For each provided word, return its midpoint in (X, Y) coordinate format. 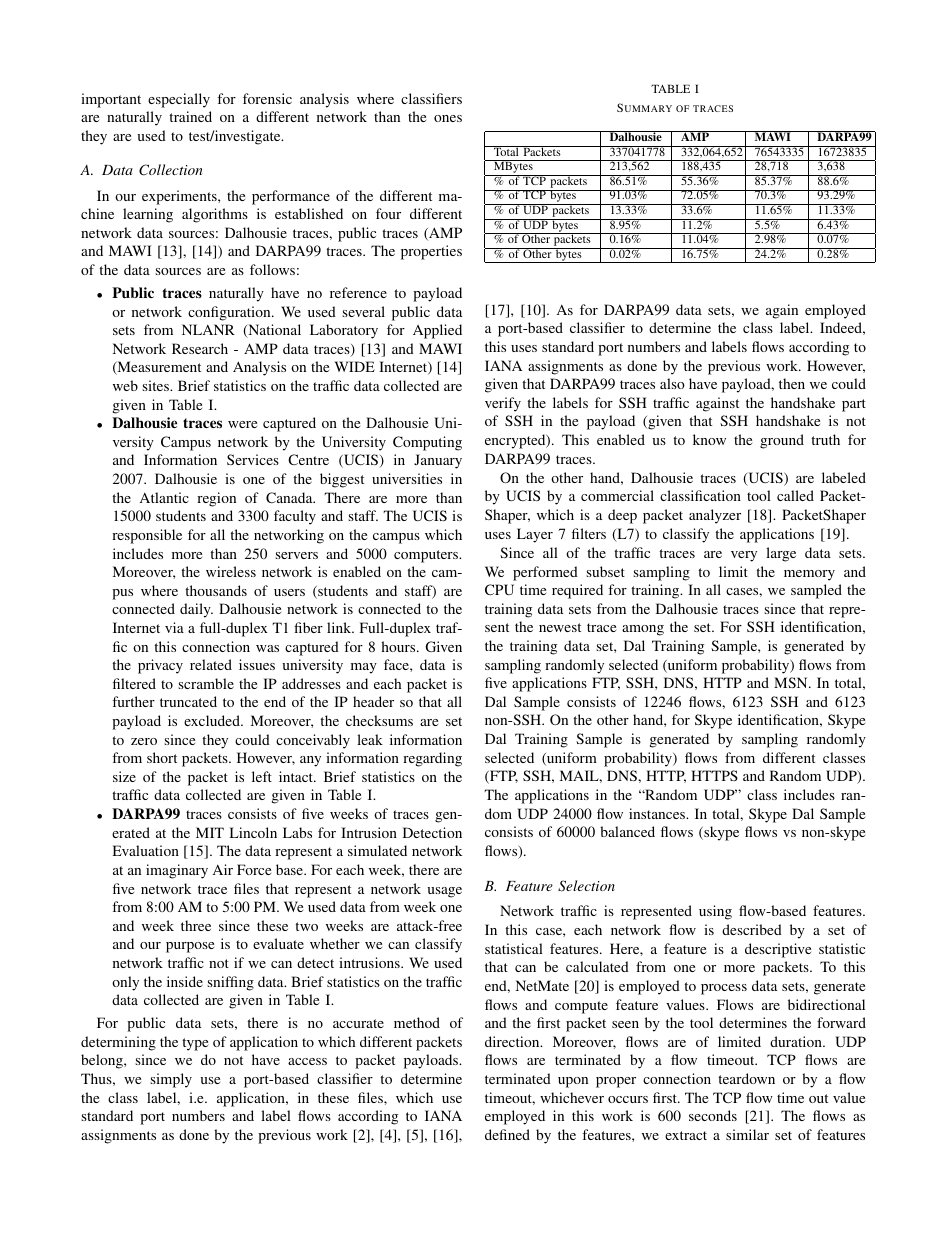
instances (658, 813)
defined (507, 1134)
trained (190, 116)
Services (253, 459)
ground (782, 441)
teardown (746, 1078)
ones (448, 118)
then (792, 383)
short (162, 757)
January (438, 461)
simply (171, 1080)
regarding (432, 759)
